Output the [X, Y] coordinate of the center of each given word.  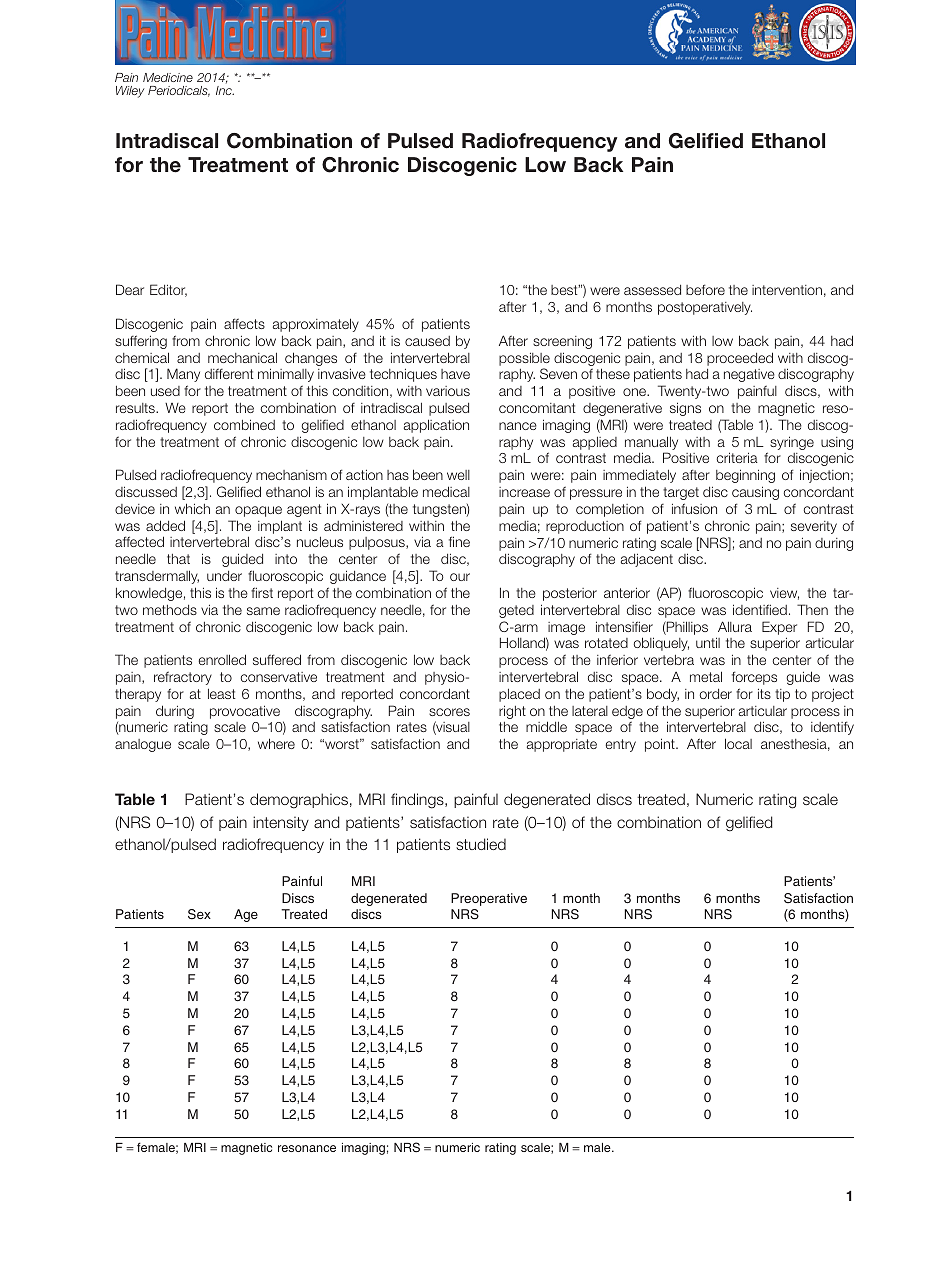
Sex [199, 914]
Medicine [168, 77]
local [738, 743]
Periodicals [179, 91]
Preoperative [489, 899]
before [705, 289]
